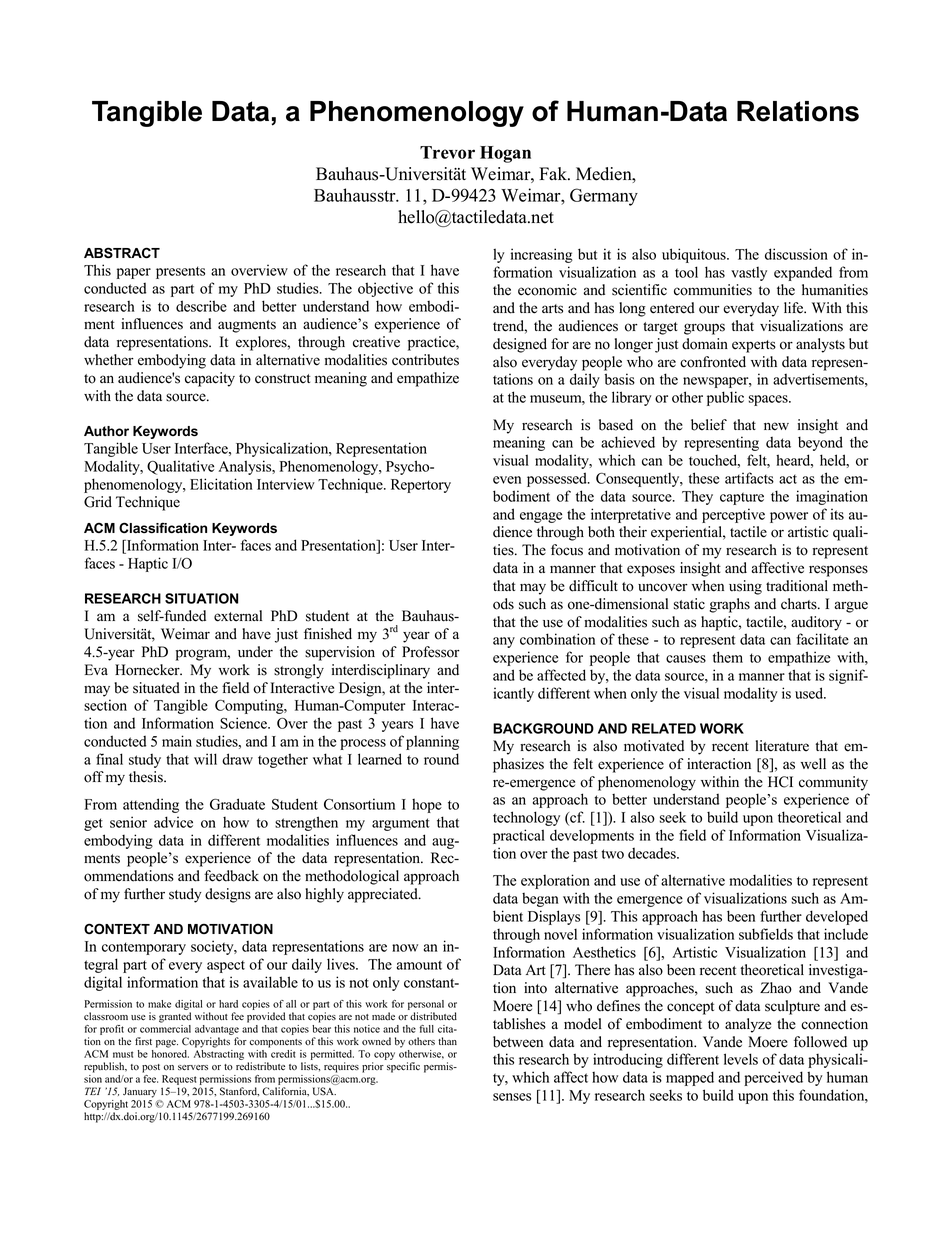  I want to click on ubiquitous, so click(695, 255).
